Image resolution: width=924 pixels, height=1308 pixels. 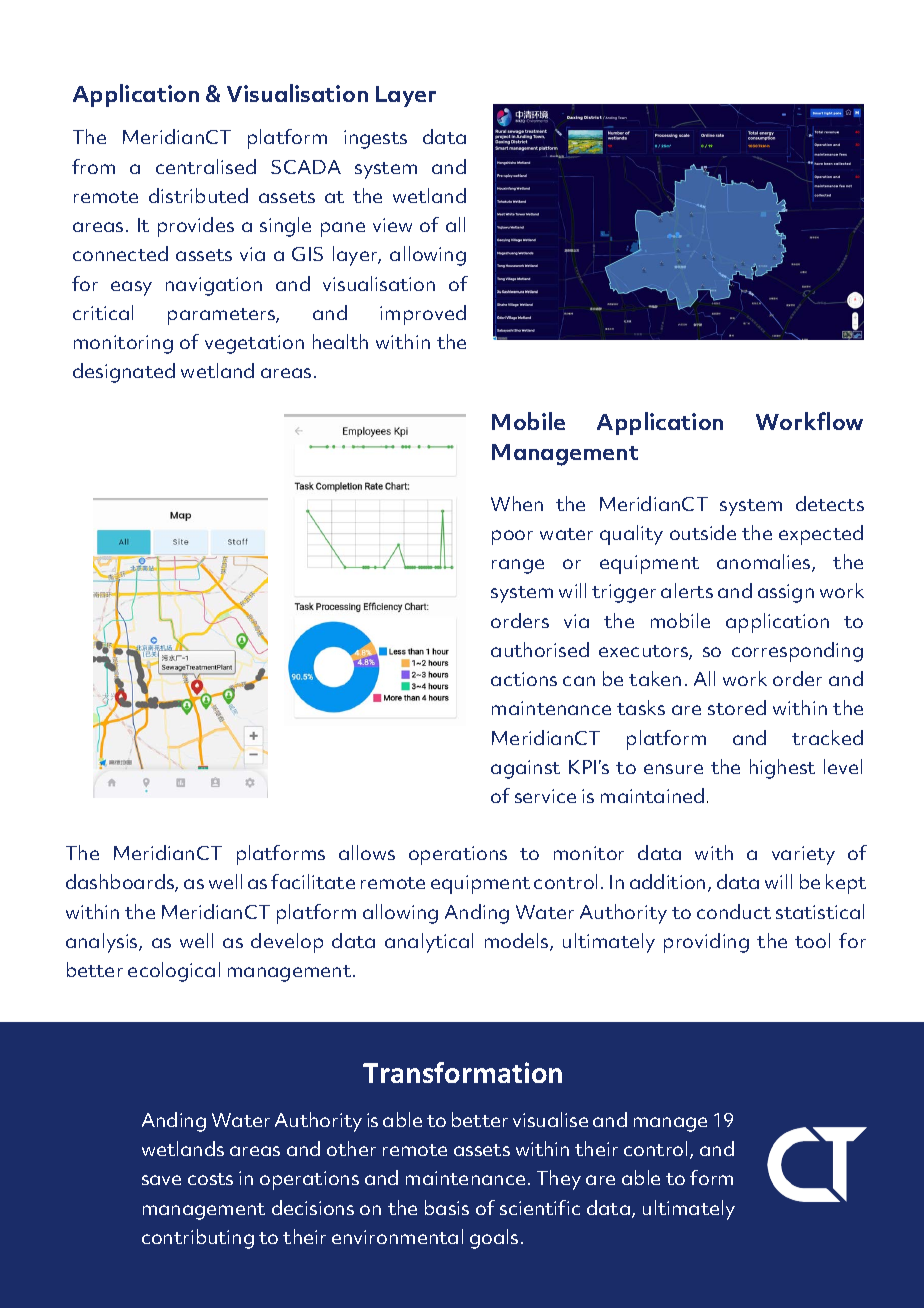 What do you see at coordinates (124, 373) in the screenshot?
I see `designated` at bounding box center [124, 373].
